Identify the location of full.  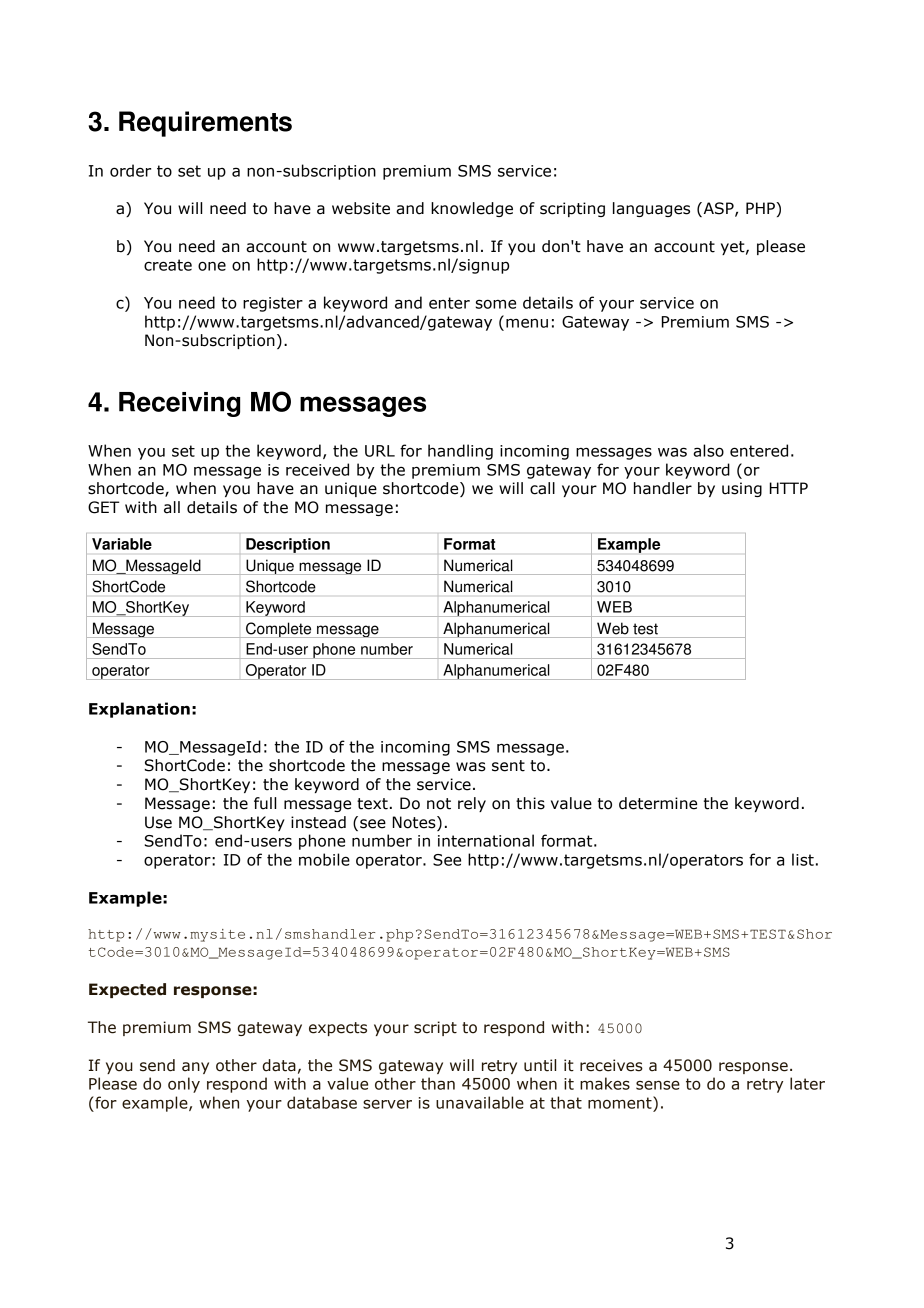
(265, 803).
